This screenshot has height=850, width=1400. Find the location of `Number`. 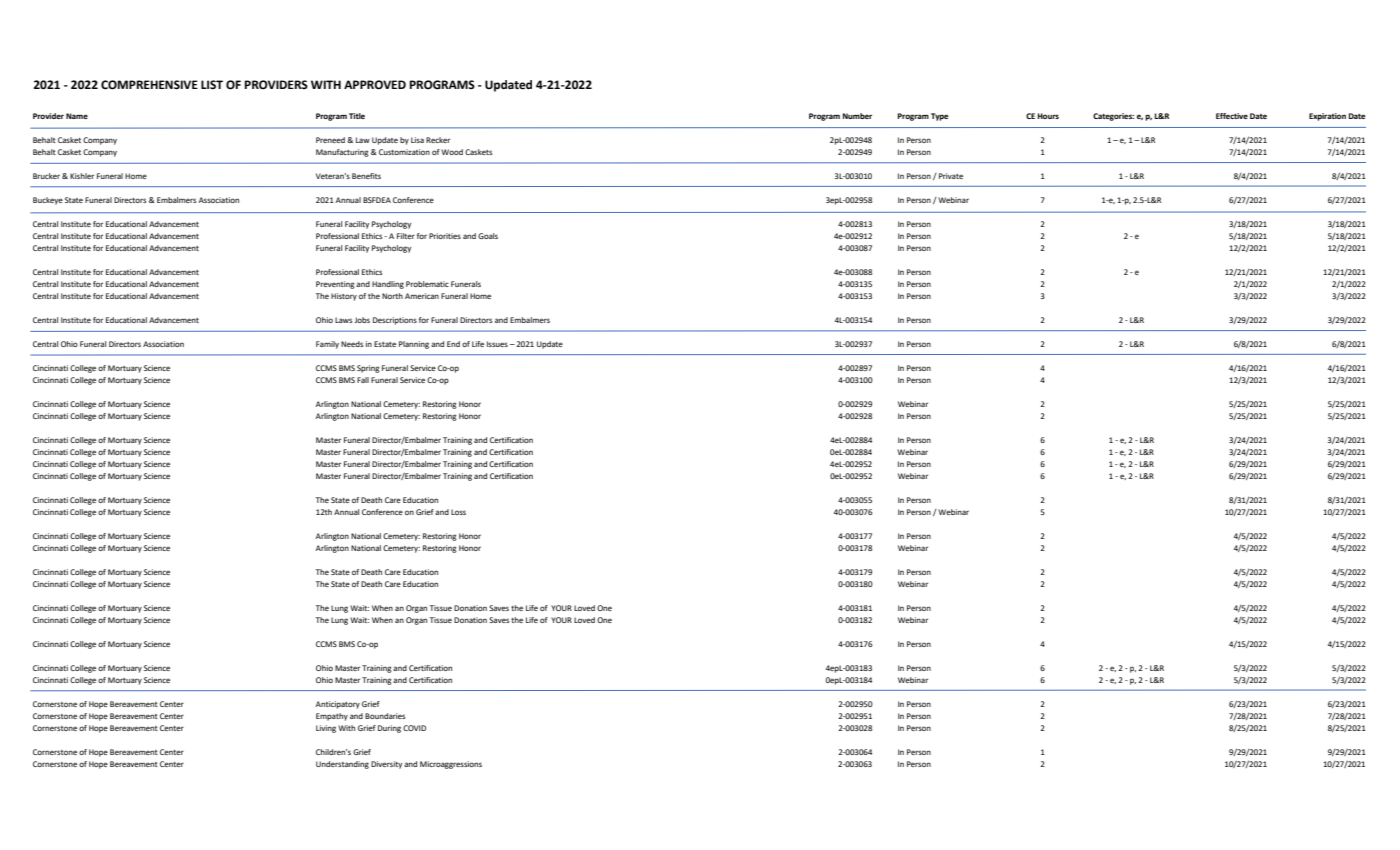

Number is located at coordinates (857, 116).
